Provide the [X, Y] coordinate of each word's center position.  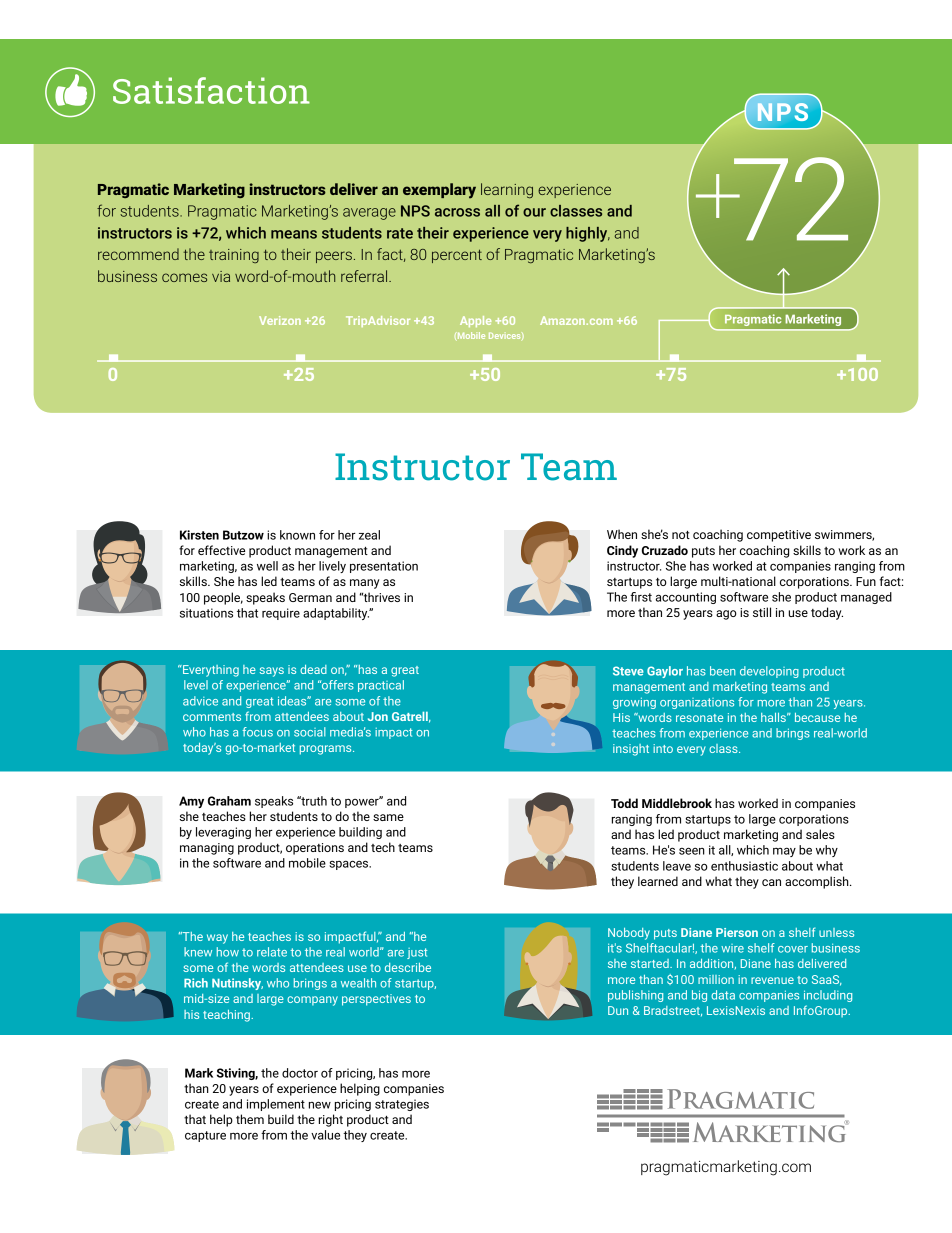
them [250, 1119]
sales [820, 834]
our [534, 212]
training [234, 256]
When [622, 534]
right [331, 1120]
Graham [229, 801]
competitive [779, 536]
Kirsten [199, 535]
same [388, 817]
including [828, 996]
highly [588, 234]
